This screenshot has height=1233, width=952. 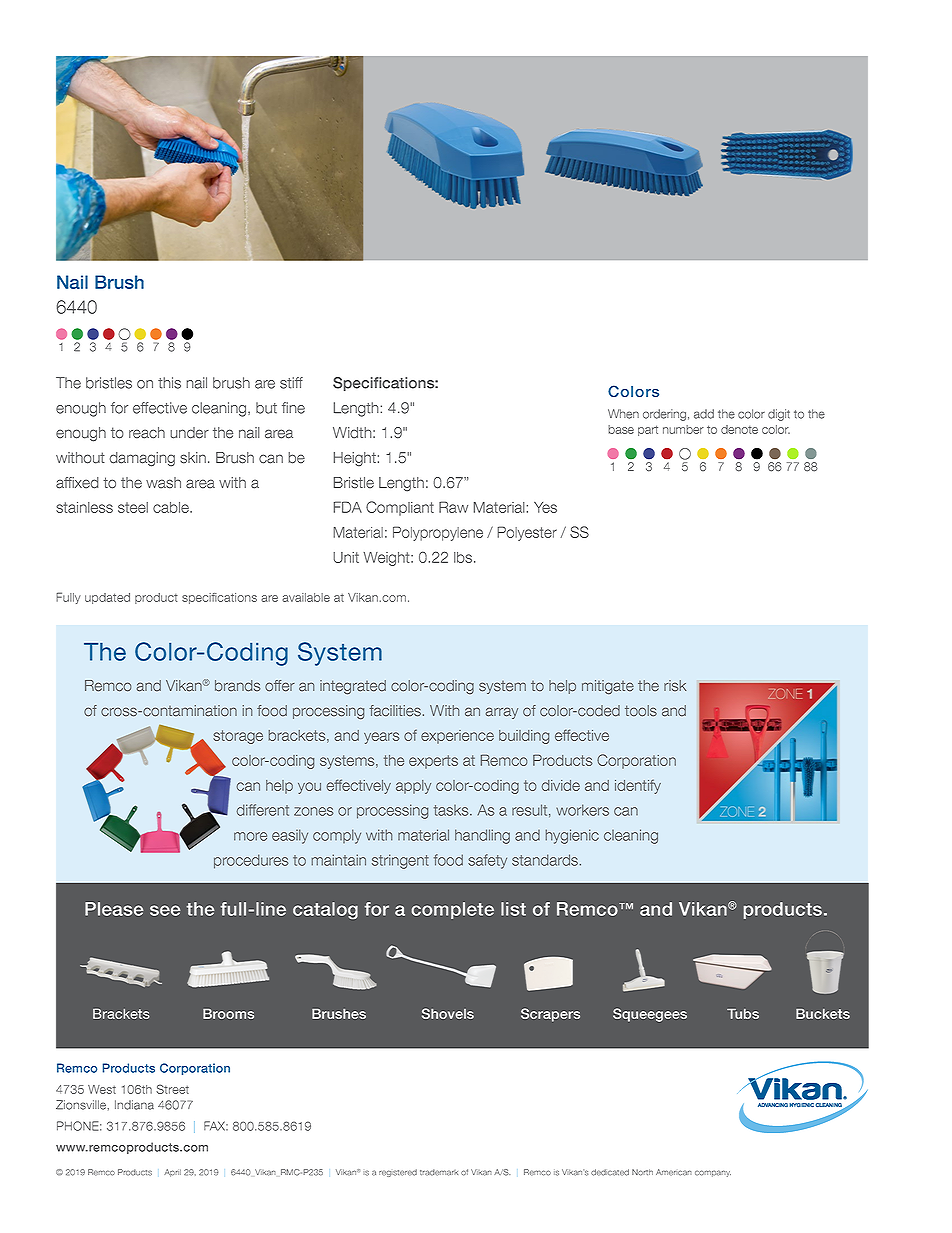 What do you see at coordinates (169, 383) in the screenshot?
I see `this` at bounding box center [169, 383].
